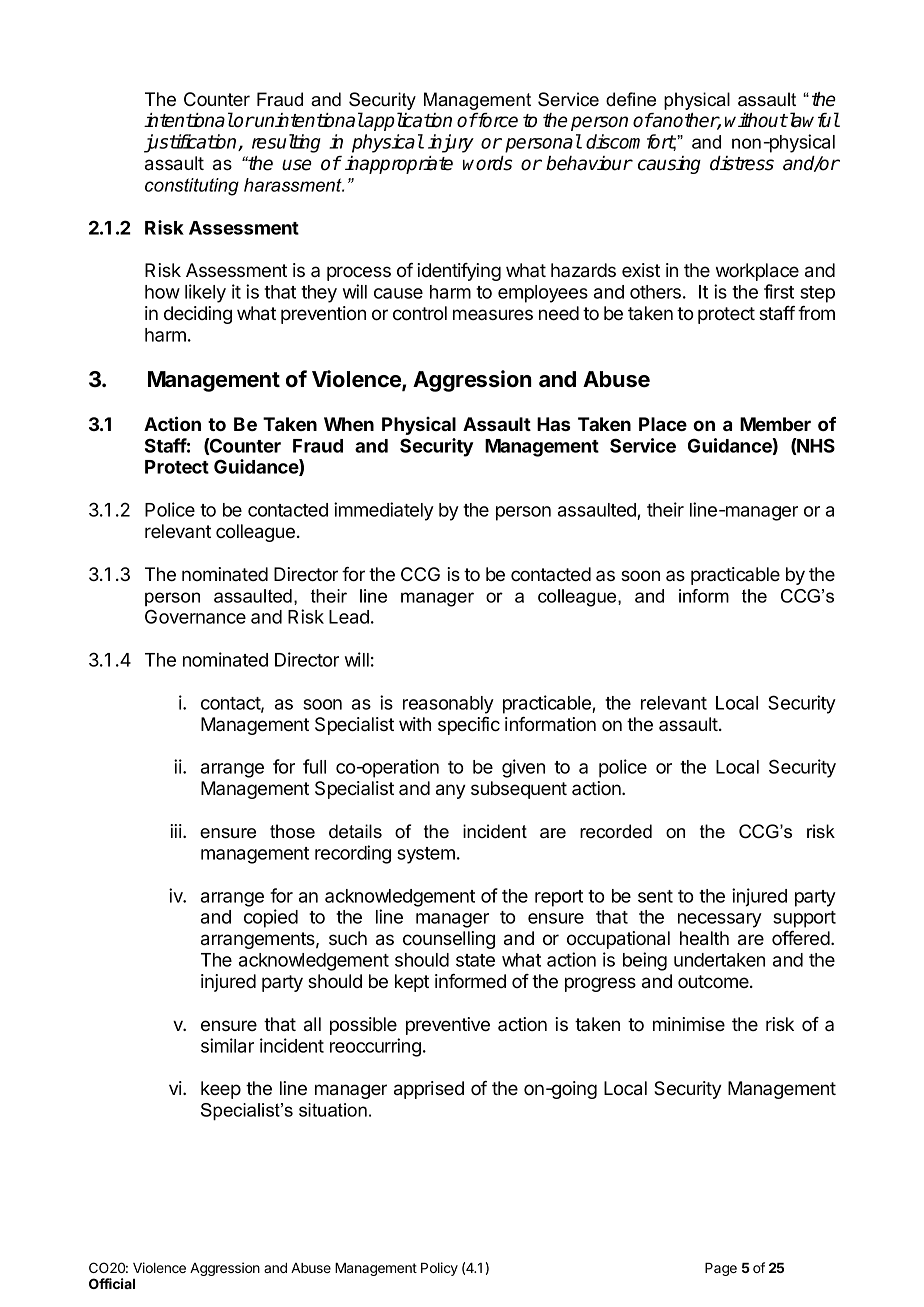 The width and height of the page is (924, 1307). I want to click on outcome, so click(714, 982).
